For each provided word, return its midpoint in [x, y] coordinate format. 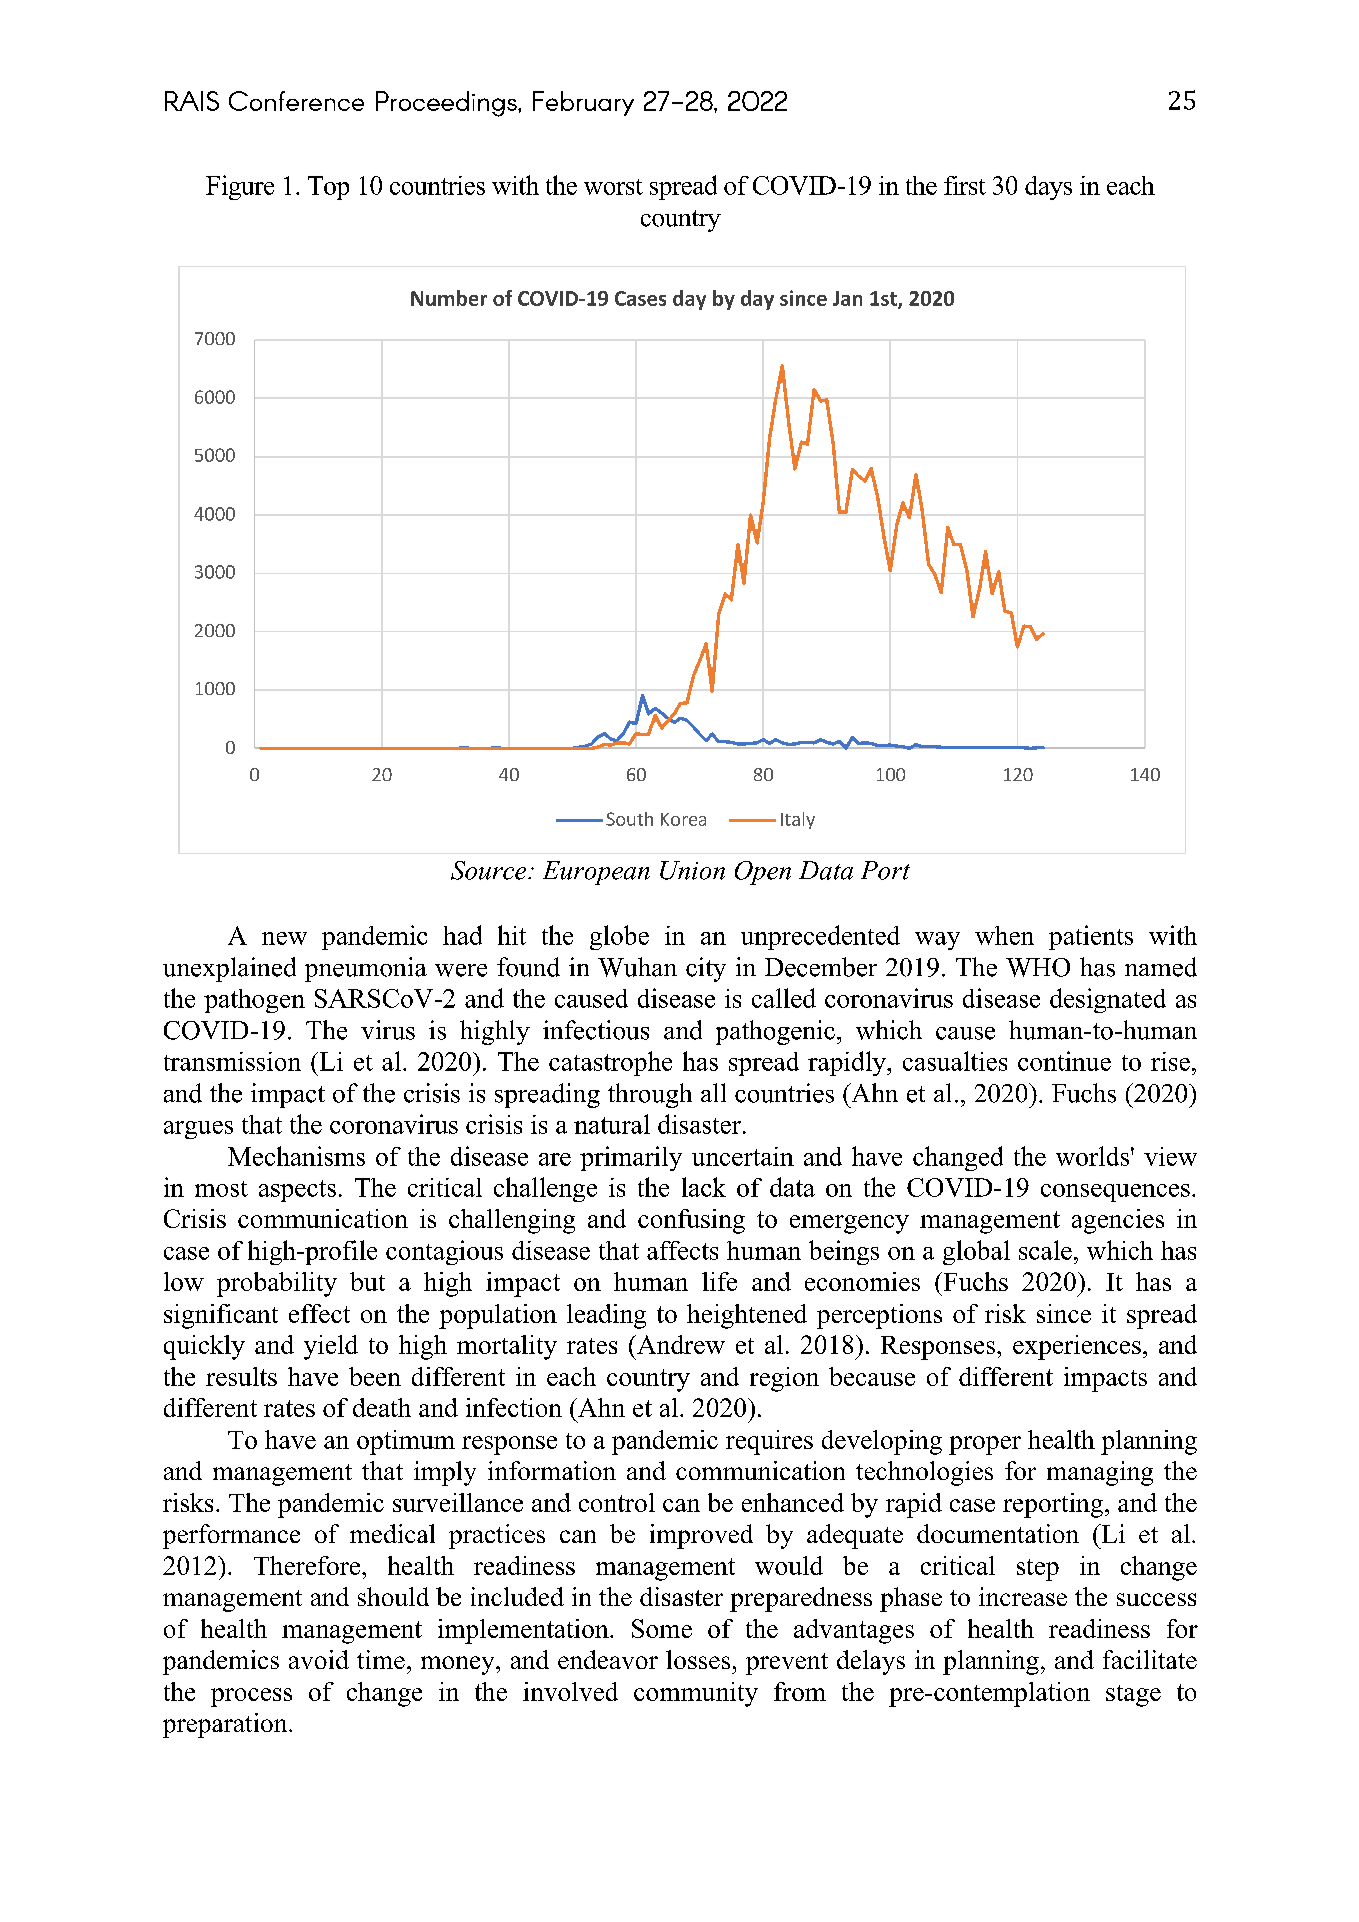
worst [613, 187]
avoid [319, 1659]
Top [328, 188]
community [696, 1694]
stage [1133, 1696]
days [1048, 188]
